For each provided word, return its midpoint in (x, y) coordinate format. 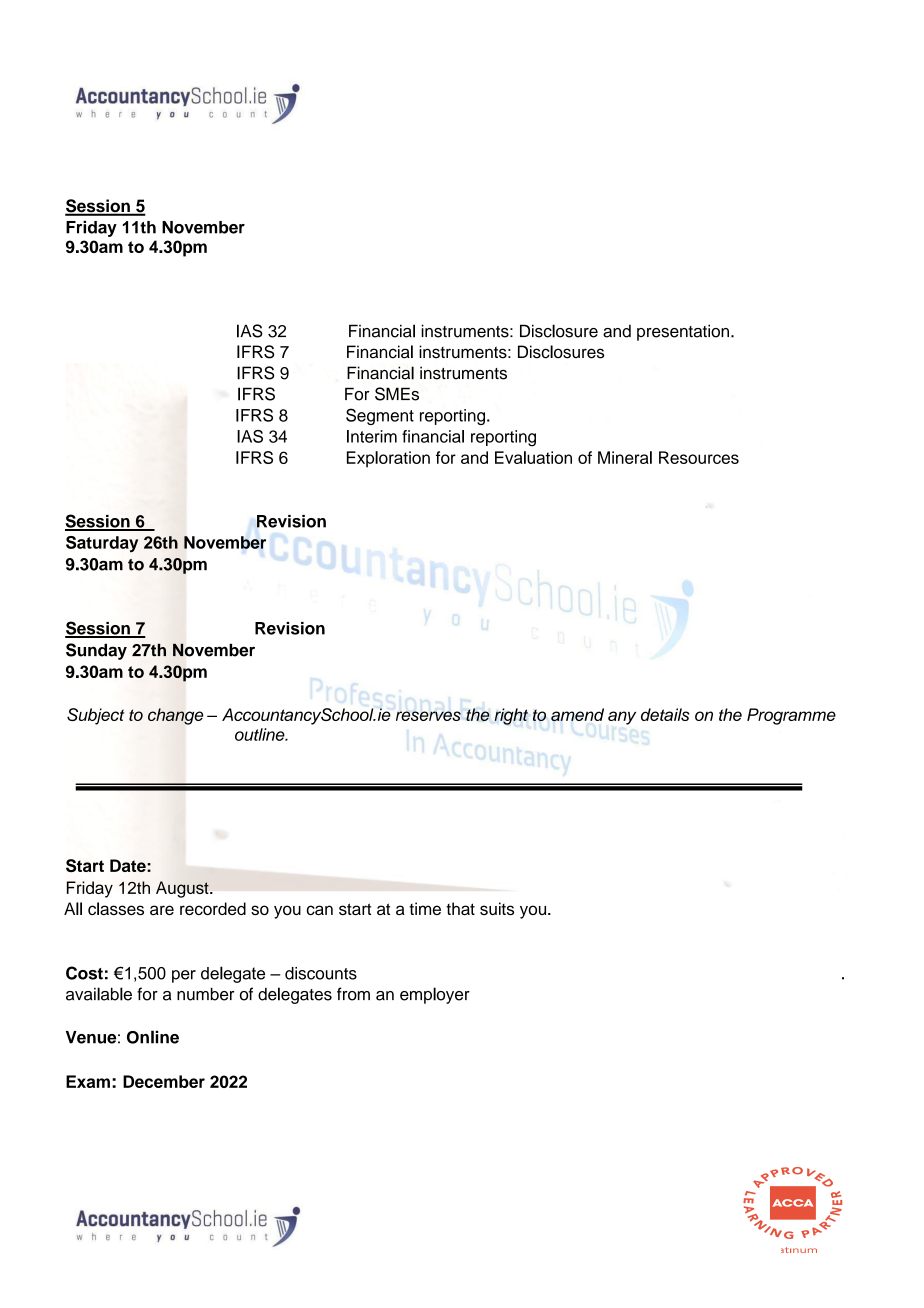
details (665, 714)
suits (497, 908)
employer (435, 995)
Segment (380, 416)
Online (153, 1037)
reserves (428, 716)
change (175, 716)
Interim (372, 436)
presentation (683, 332)
